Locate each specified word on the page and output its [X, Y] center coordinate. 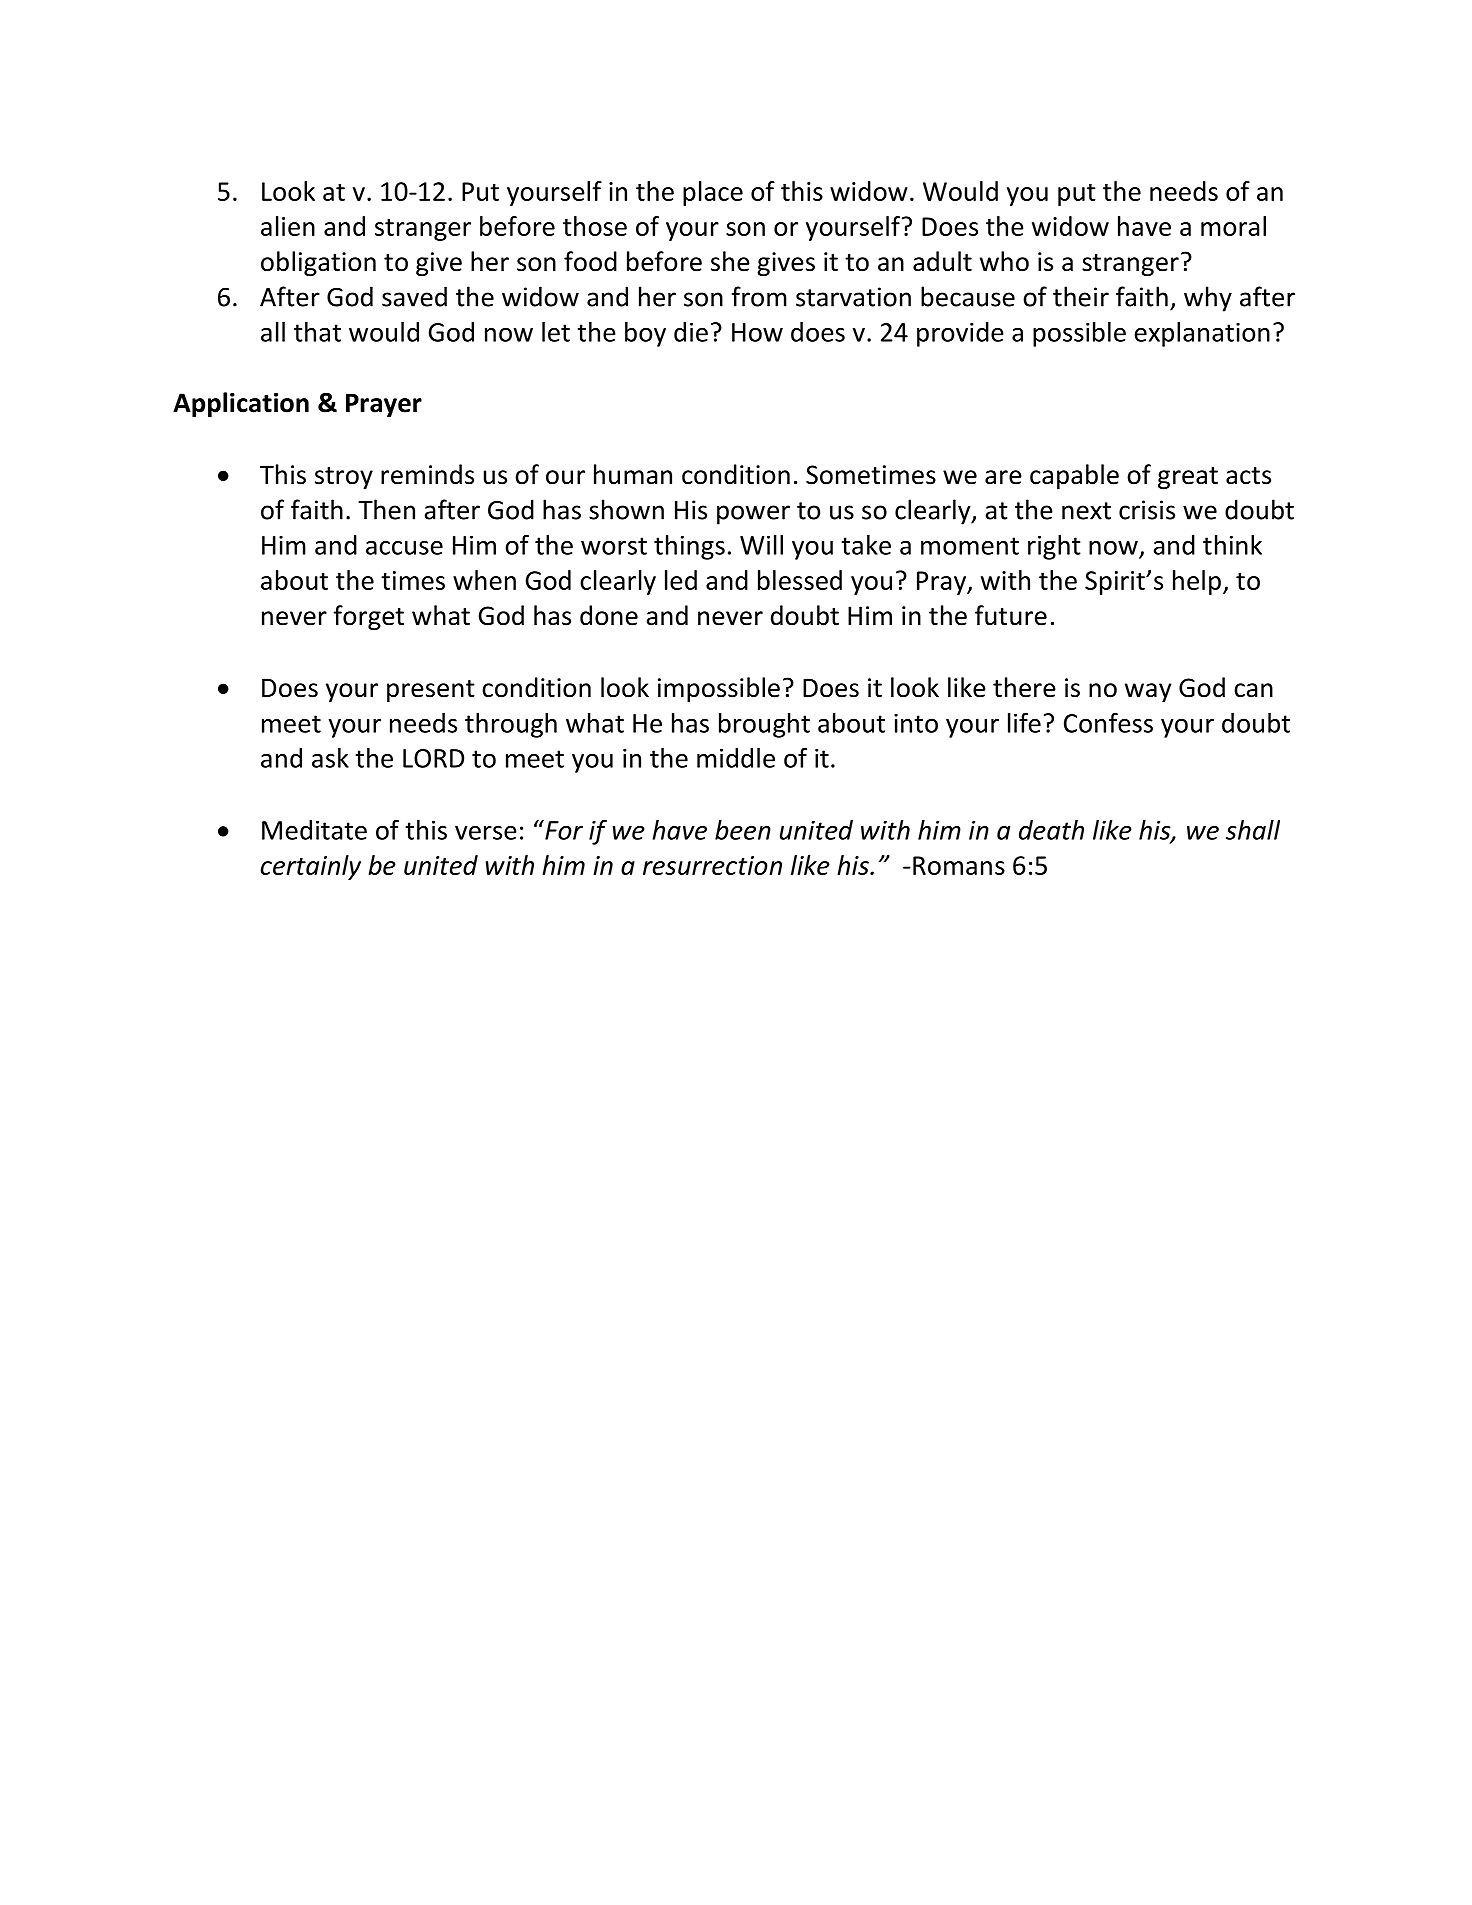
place [713, 193]
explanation [1202, 334]
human [633, 474]
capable [1074, 476]
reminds [427, 474]
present [431, 691]
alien [288, 226]
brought [764, 725]
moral [1233, 226]
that [317, 332]
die [691, 332]
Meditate [314, 830]
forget [368, 617]
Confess [1108, 722]
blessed [800, 580]
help [1197, 582]
